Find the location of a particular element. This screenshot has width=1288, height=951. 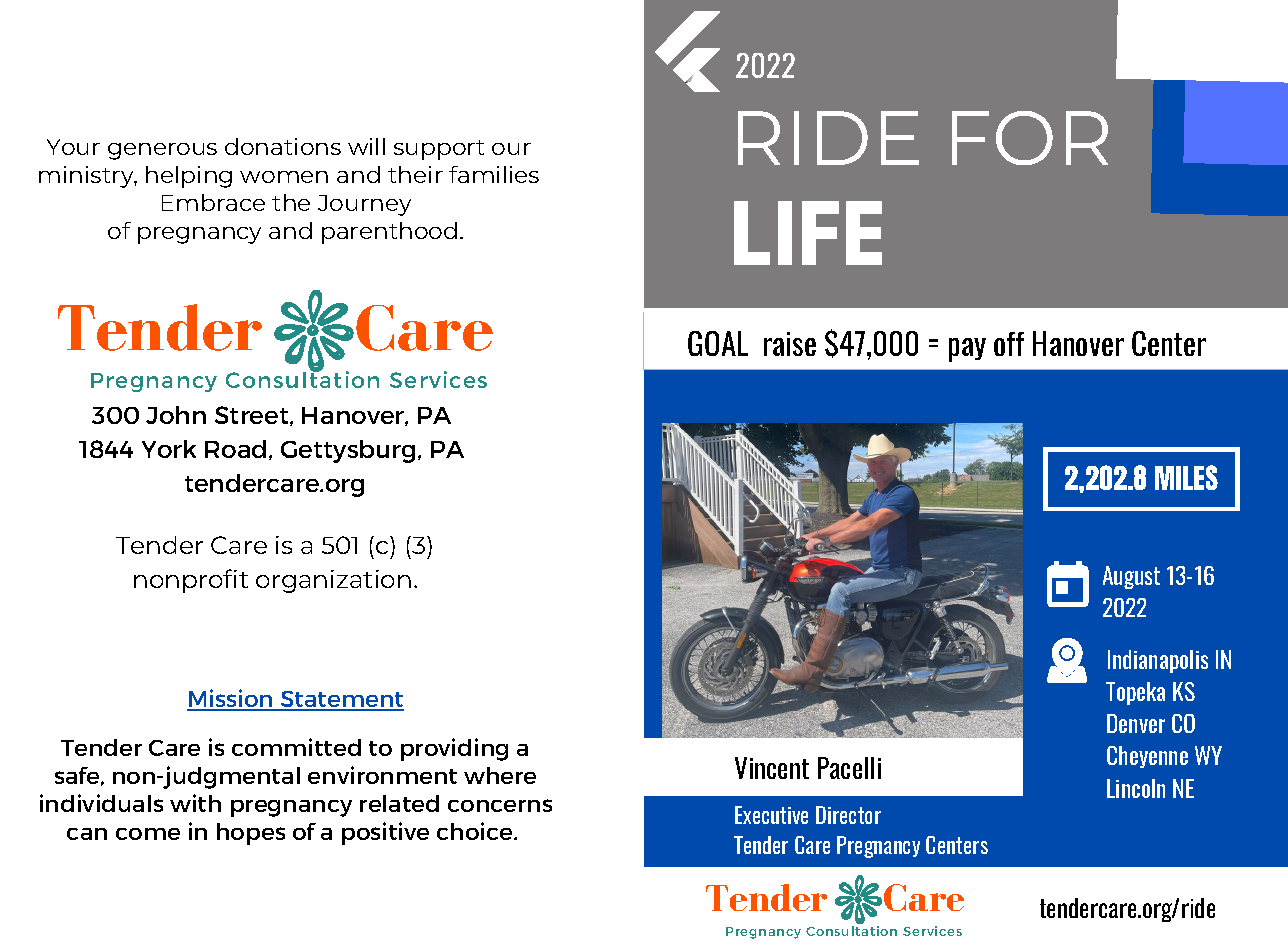

MILES is located at coordinates (1186, 477).
